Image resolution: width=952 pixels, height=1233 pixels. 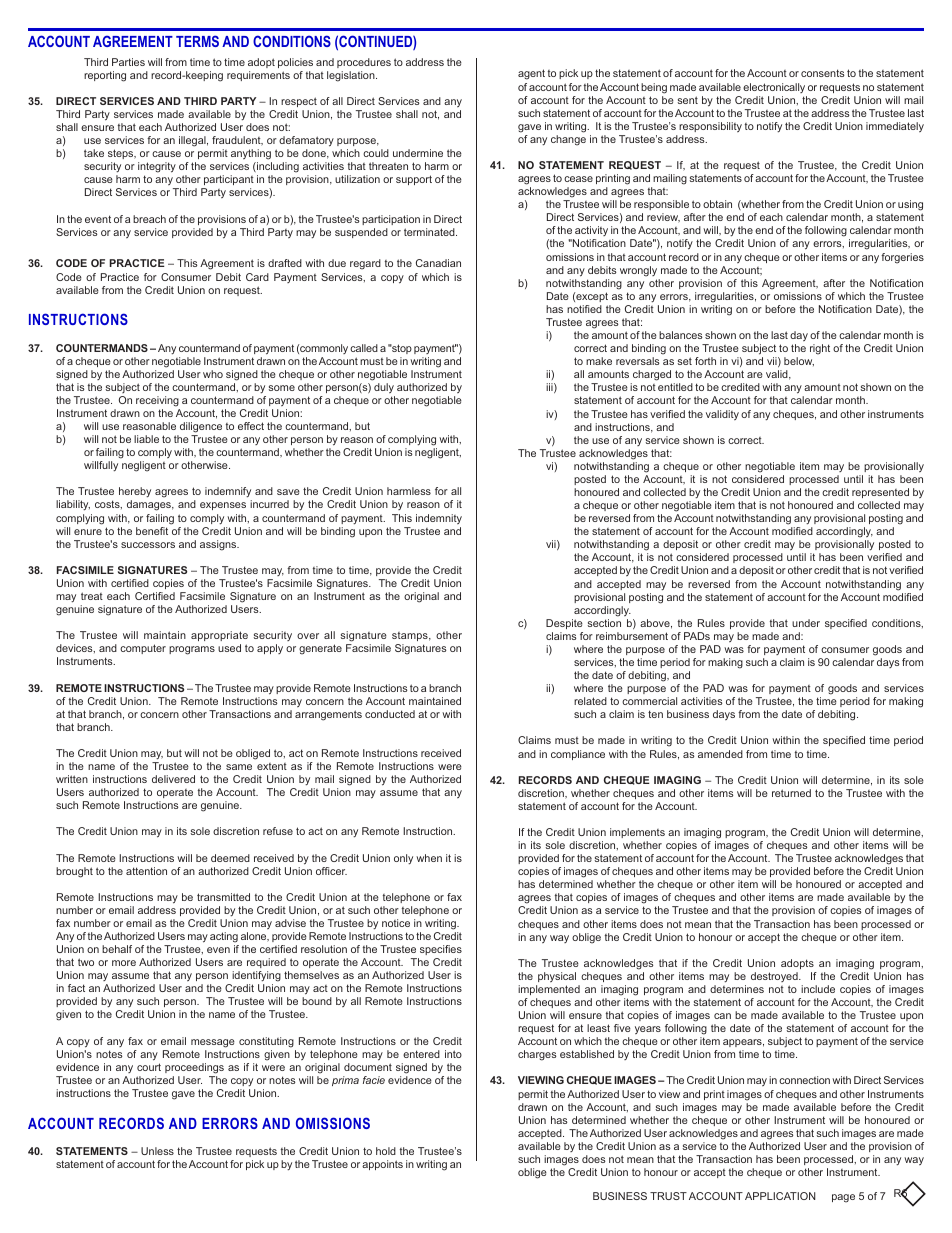 I want to click on connection, so click(x=804, y=1080).
